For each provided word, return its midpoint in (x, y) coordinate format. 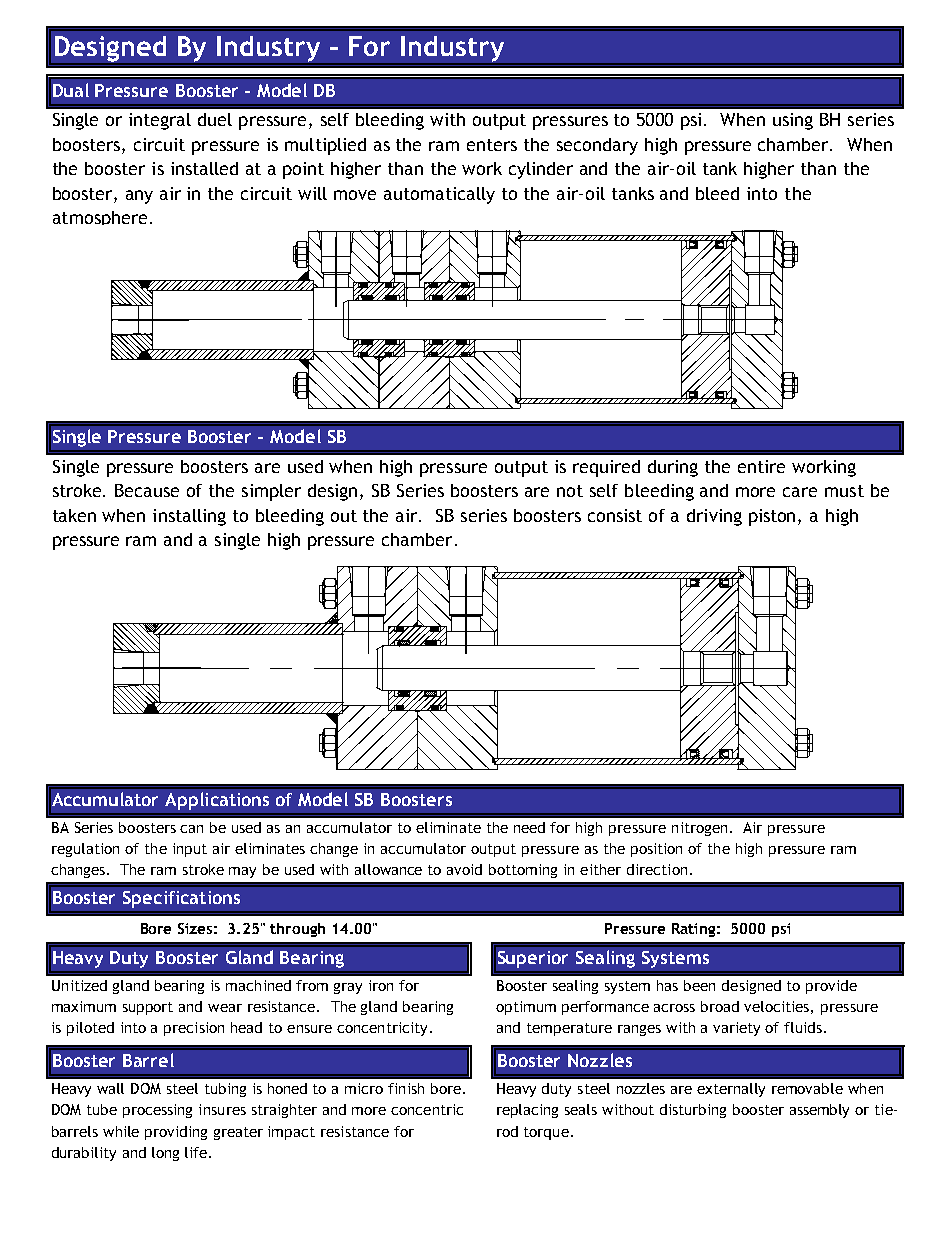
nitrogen (699, 829)
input (190, 850)
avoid (464, 869)
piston (774, 517)
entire (761, 466)
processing (157, 1111)
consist (615, 515)
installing (189, 517)
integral (160, 121)
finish (406, 1088)
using (793, 121)
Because (147, 490)
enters (492, 145)
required (606, 468)
